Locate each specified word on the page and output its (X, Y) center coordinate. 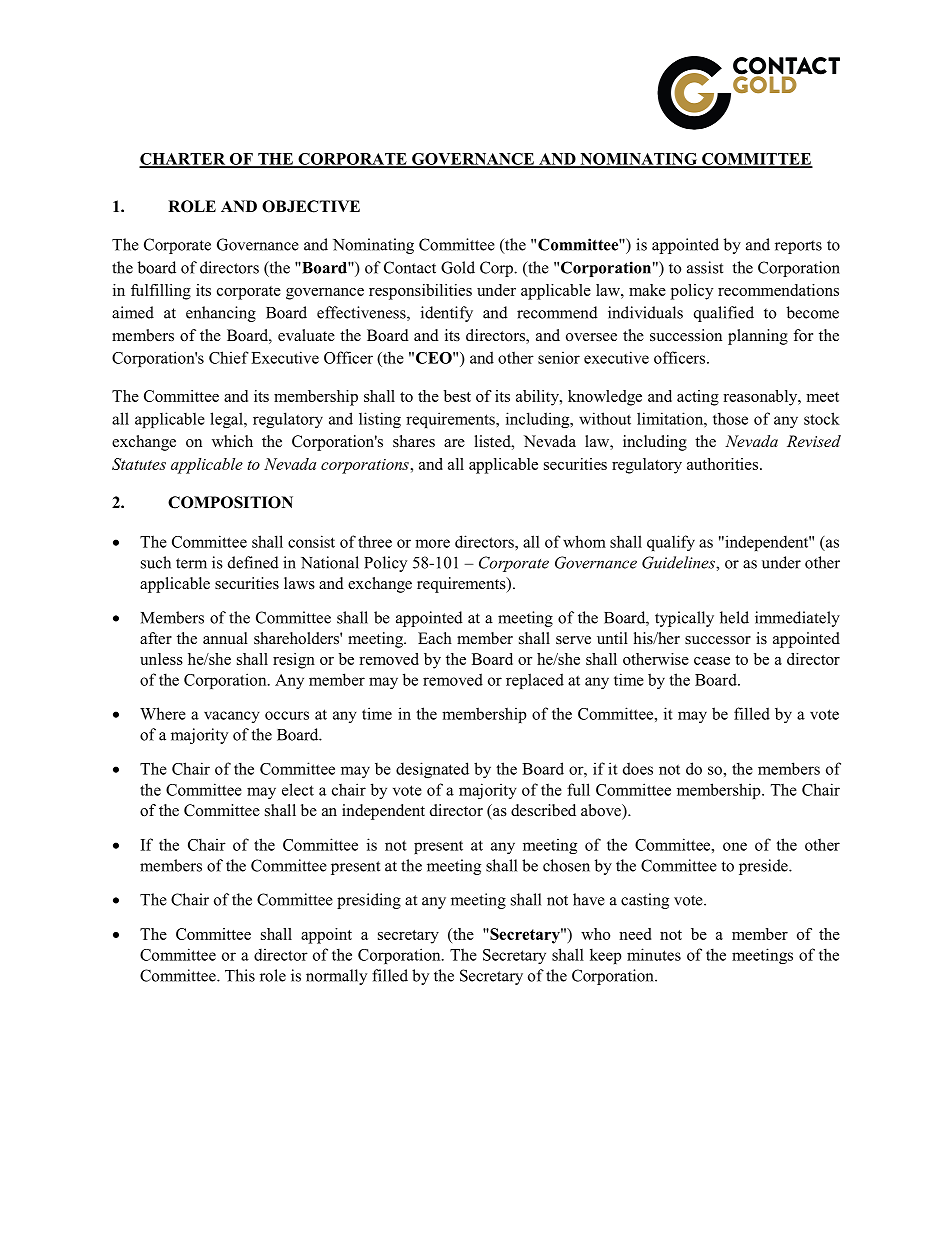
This (240, 975)
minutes (654, 954)
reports (798, 247)
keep (606, 956)
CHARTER (183, 160)
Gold (458, 267)
